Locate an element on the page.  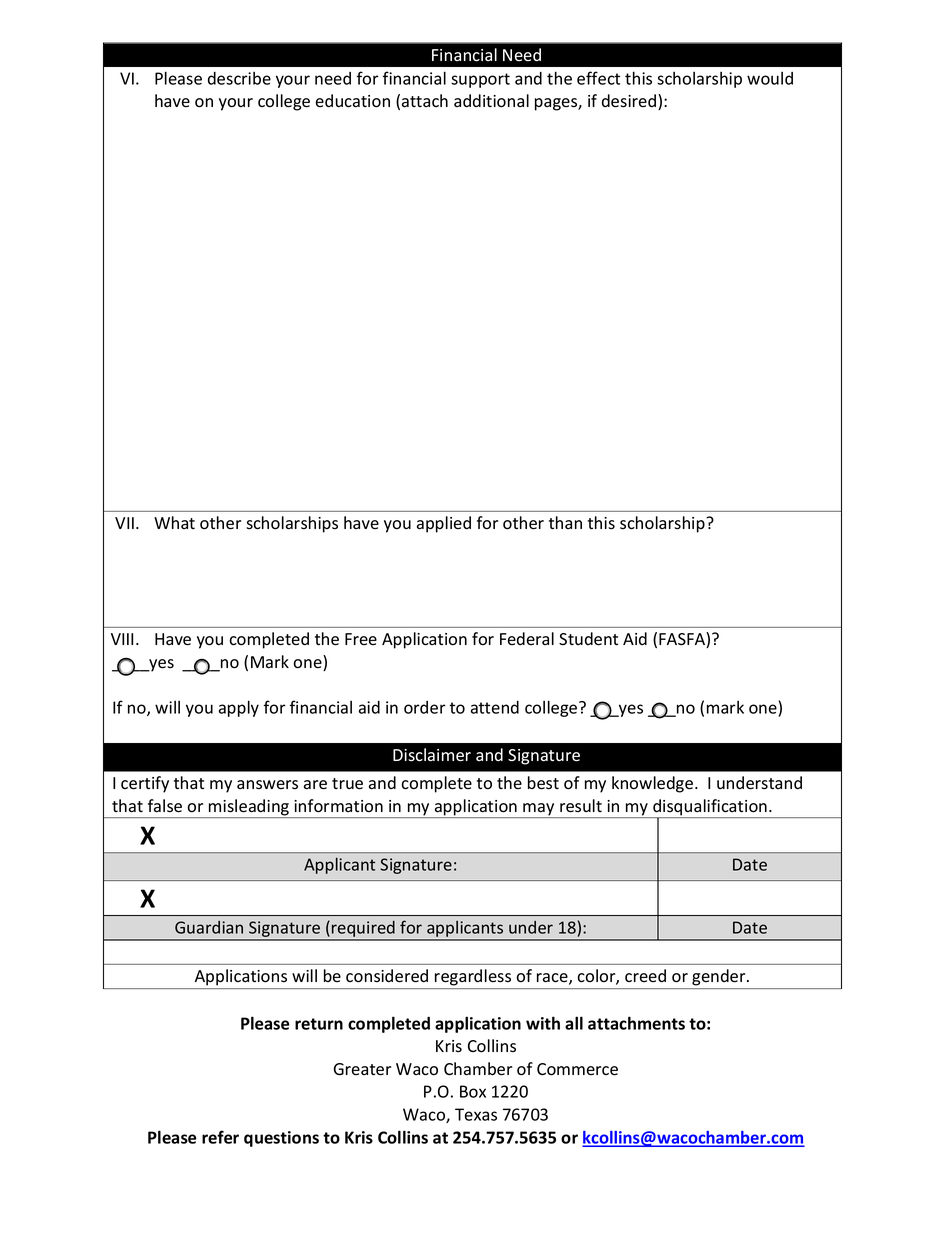
may is located at coordinates (539, 810).
